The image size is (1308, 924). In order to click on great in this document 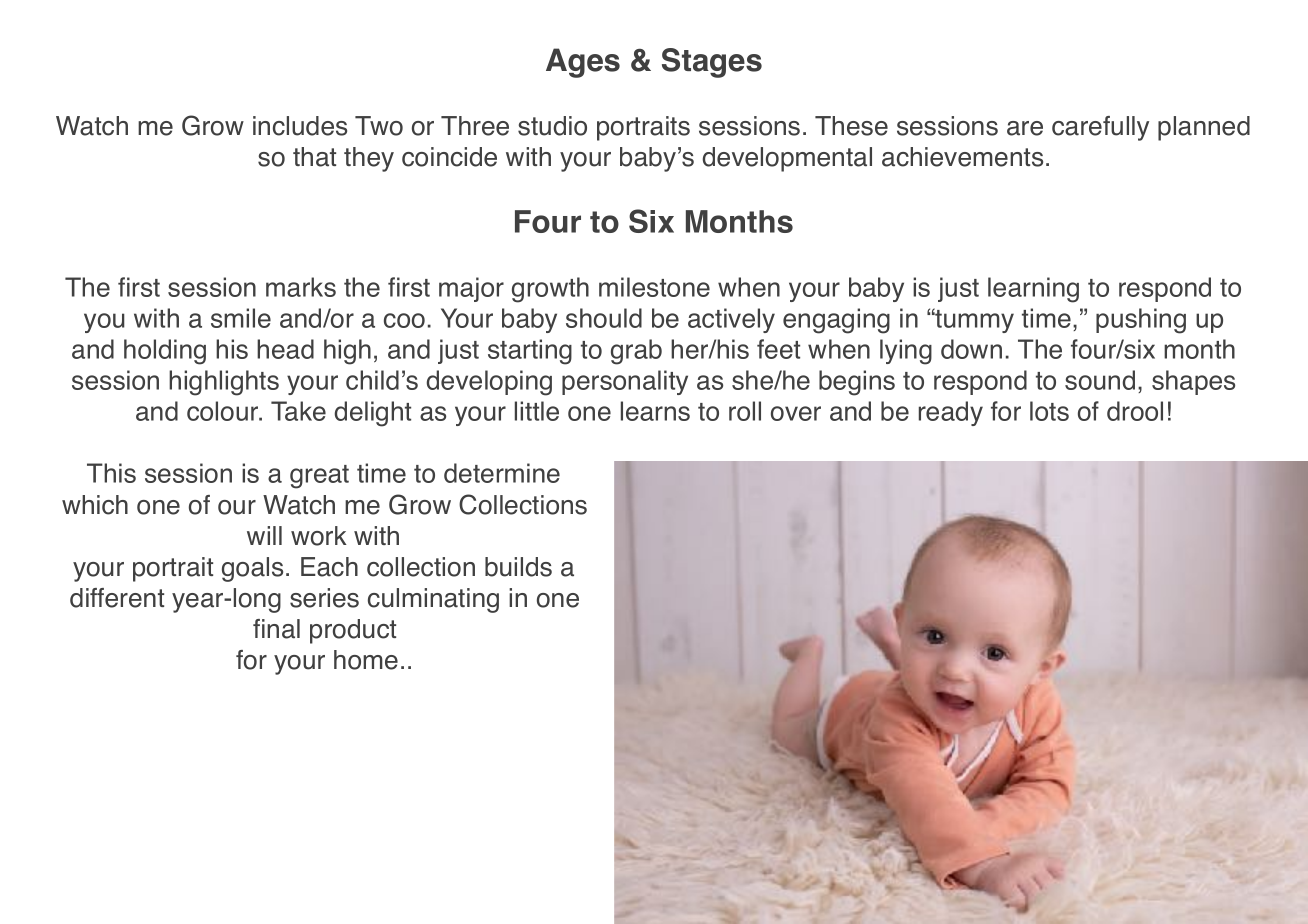, I will do `click(319, 477)`.
